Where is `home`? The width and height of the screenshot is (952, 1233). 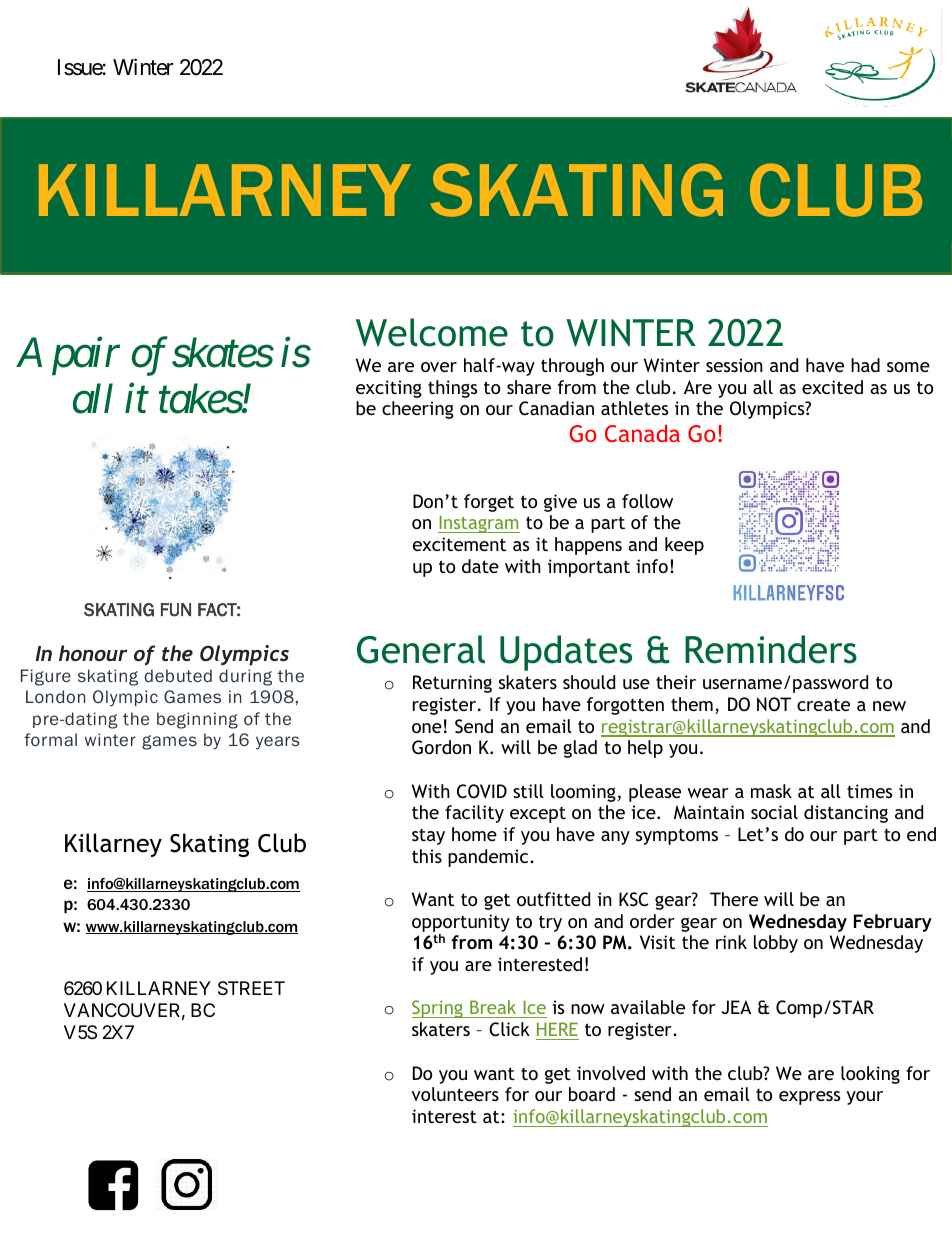
home is located at coordinates (474, 834).
